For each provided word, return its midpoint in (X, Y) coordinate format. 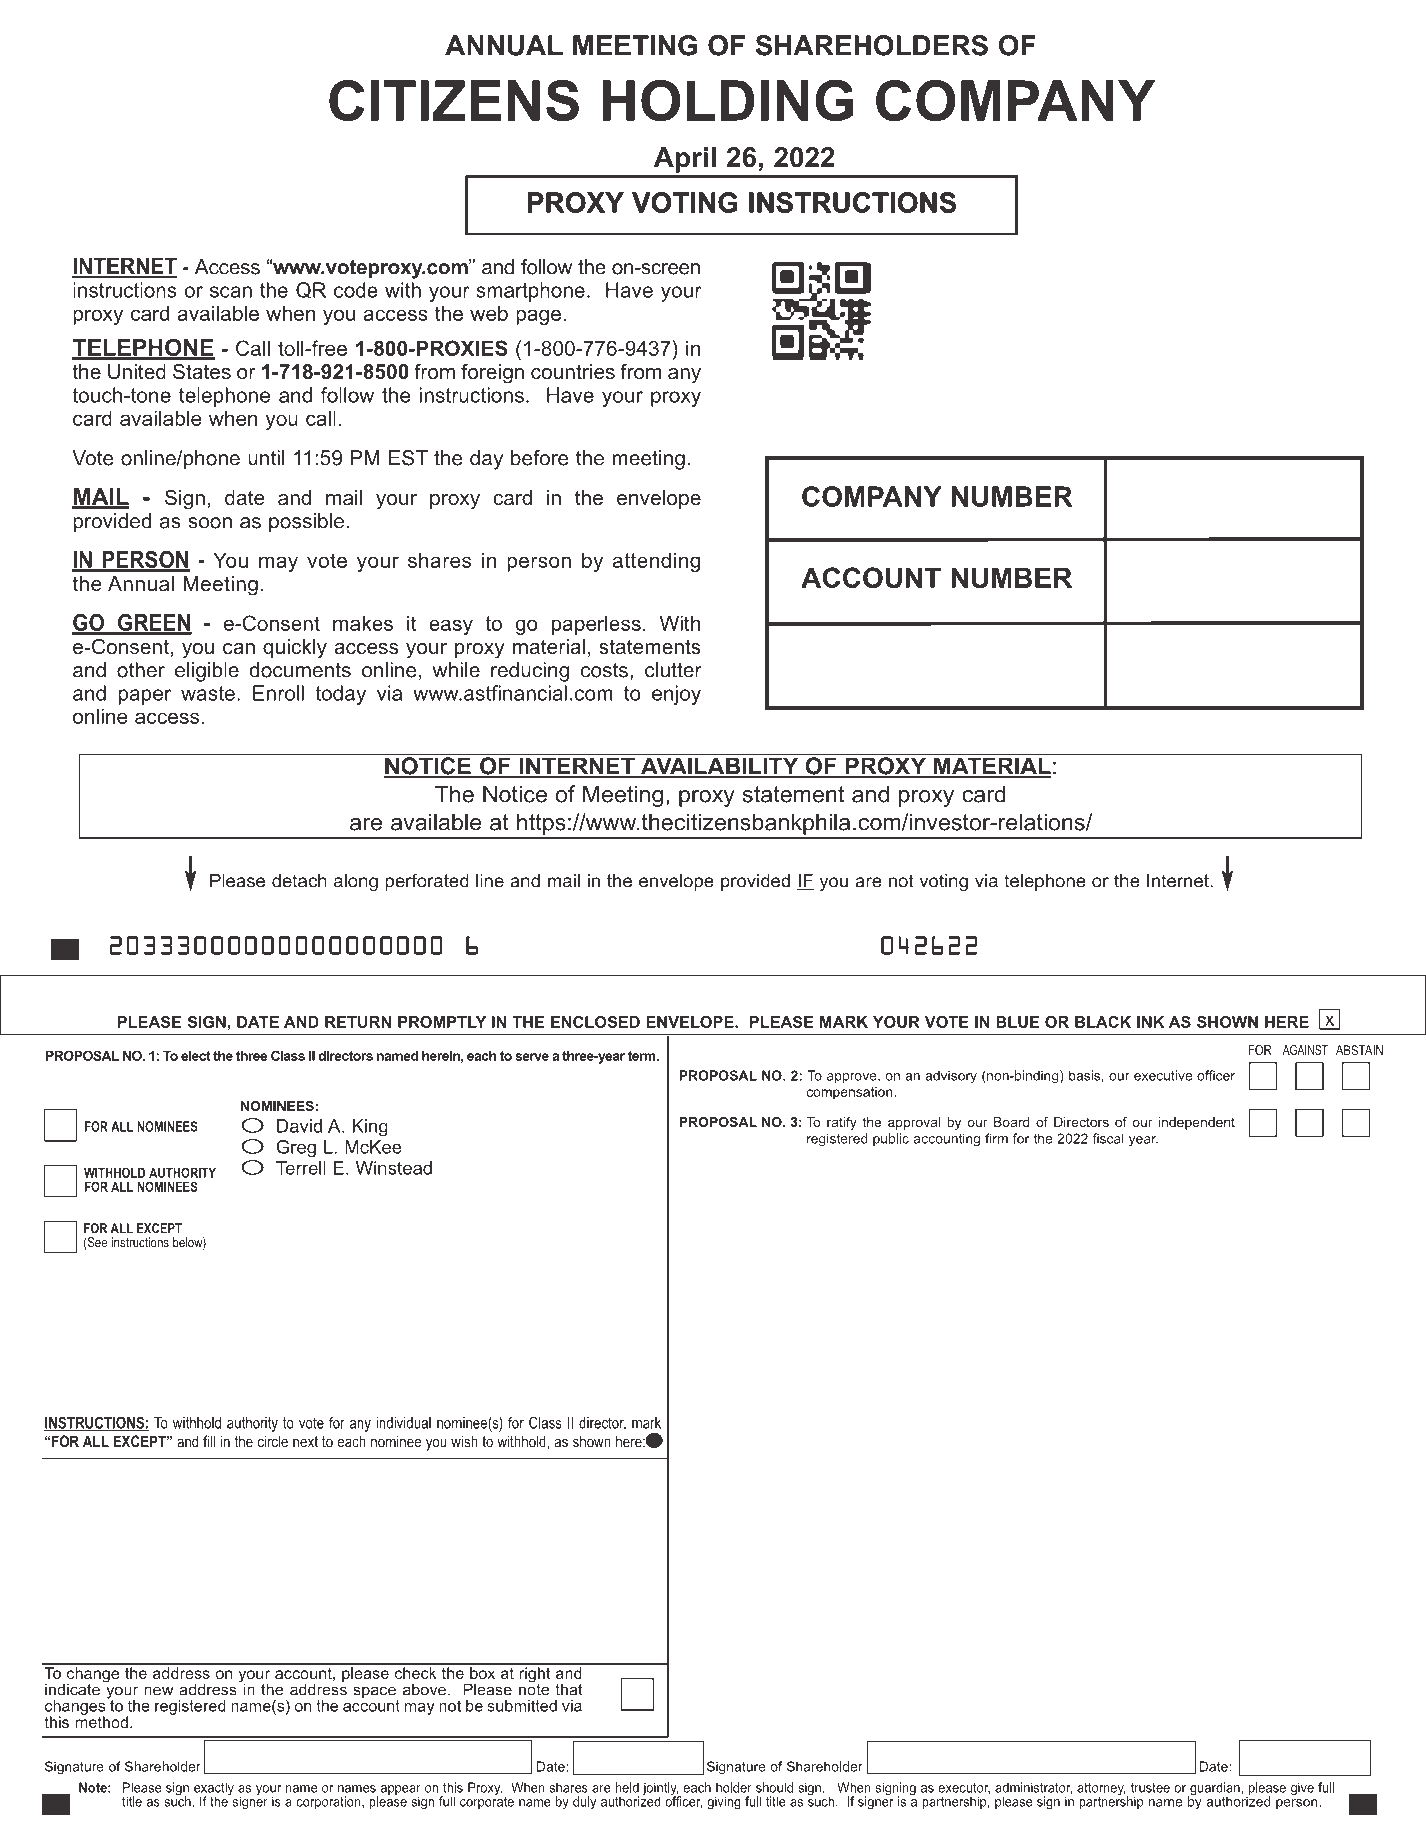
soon (210, 523)
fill (209, 1441)
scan (231, 292)
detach (299, 881)
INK (1150, 1022)
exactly (214, 1790)
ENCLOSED (595, 1022)
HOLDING (727, 100)
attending (656, 562)
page (538, 317)
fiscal (1108, 1138)
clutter (673, 670)
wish (464, 1441)
